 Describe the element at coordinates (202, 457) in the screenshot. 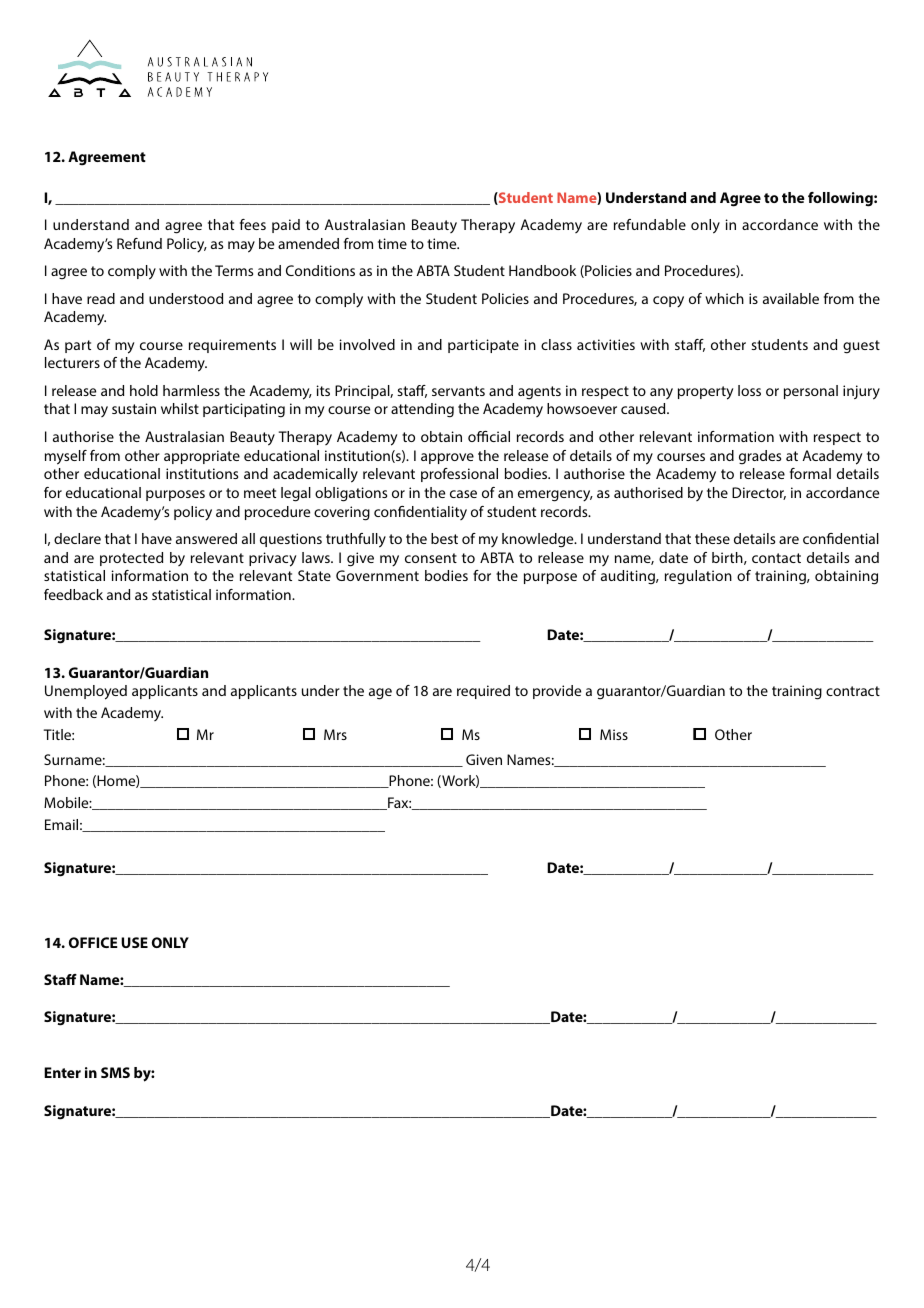

I see `appropriate` at that location.
